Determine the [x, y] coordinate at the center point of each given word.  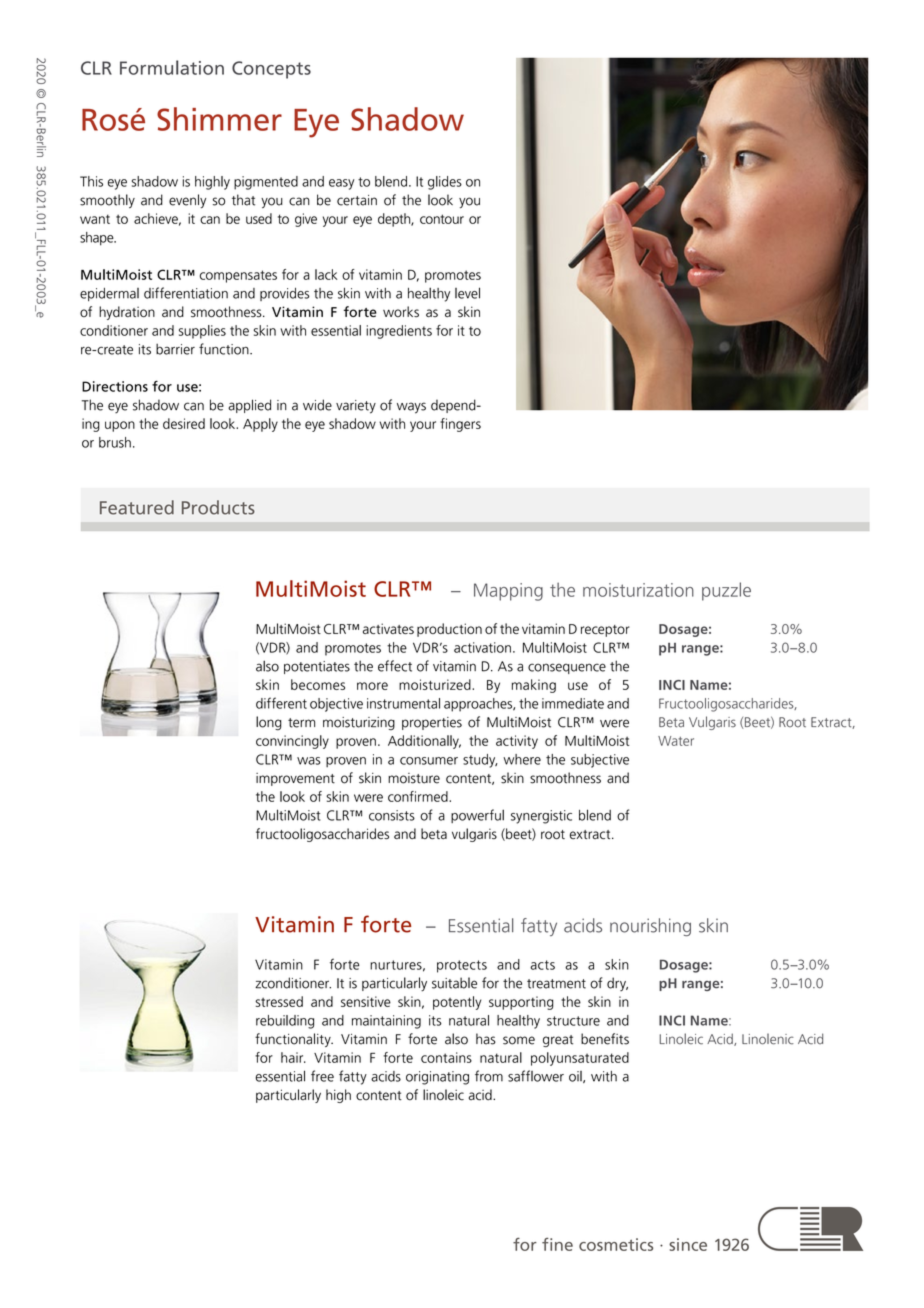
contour [442, 219]
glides [445, 183]
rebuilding [285, 1022]
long [269, 723]
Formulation [172, 67]
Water [676, 741]
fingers [460, 425]
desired [184, 423]
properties [432, 723]
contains [446, 1057]
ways [411, 408]
